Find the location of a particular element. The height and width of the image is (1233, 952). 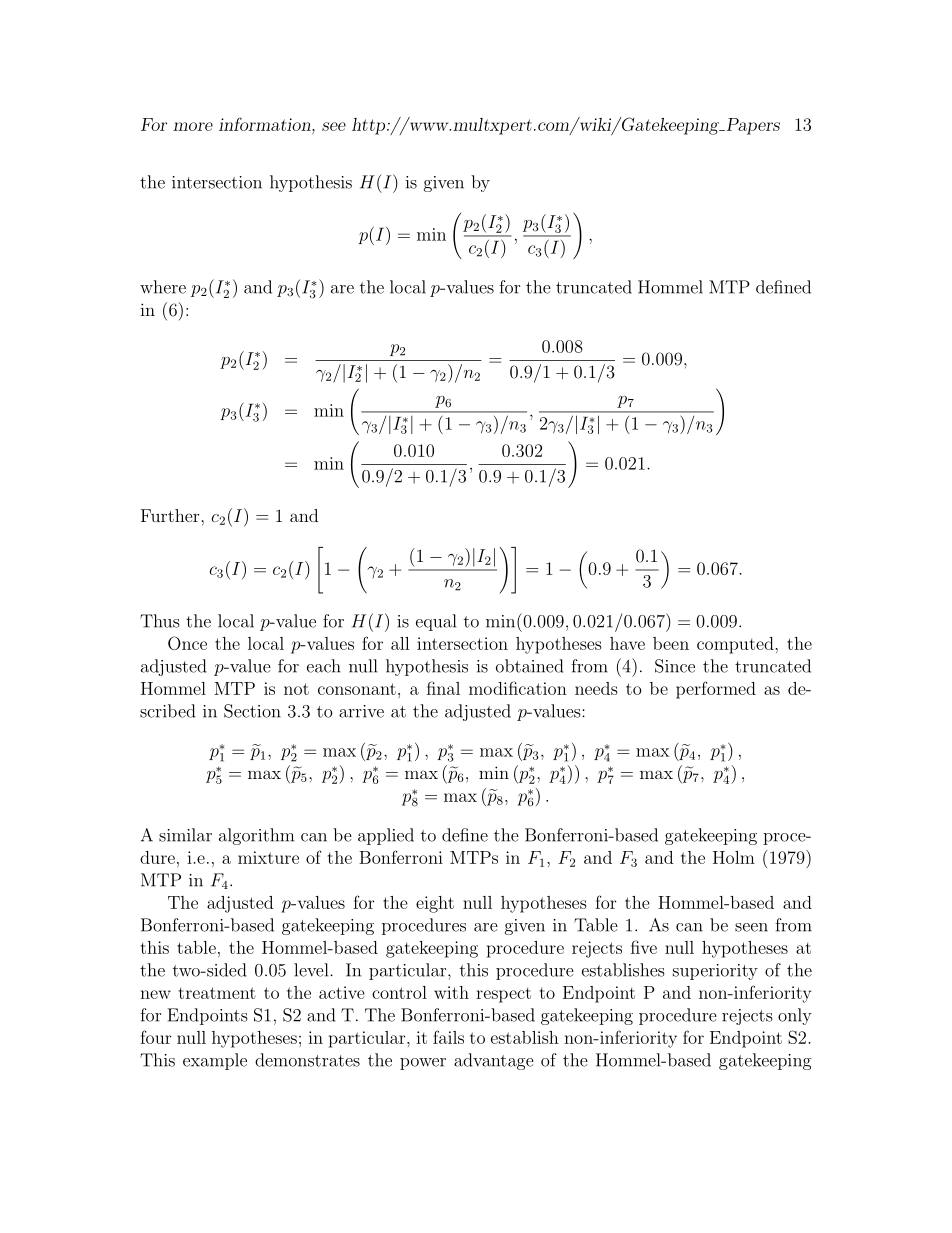

all is located at coordinates (400, 643).
